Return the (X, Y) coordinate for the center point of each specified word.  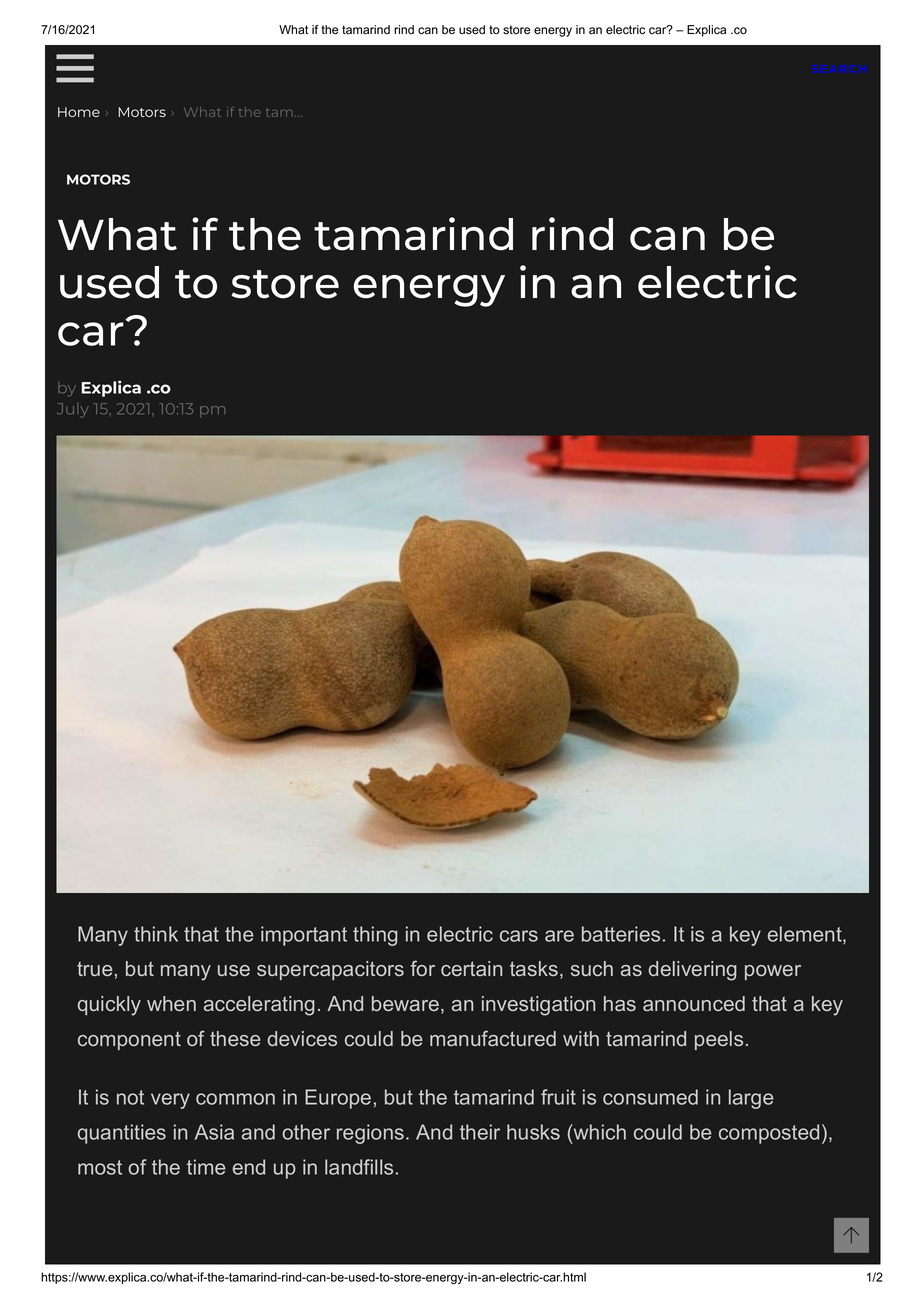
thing (375, 936)
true (95, 968)
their (480, 1132)
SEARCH (839, 69)
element (806, 935)
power (773, 972)
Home (79, 112)
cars (519, 936)
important (304, 936)
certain (471, 968)
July (73, 410)
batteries (621, 934)
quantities (122, 1134)
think (156, 934)
